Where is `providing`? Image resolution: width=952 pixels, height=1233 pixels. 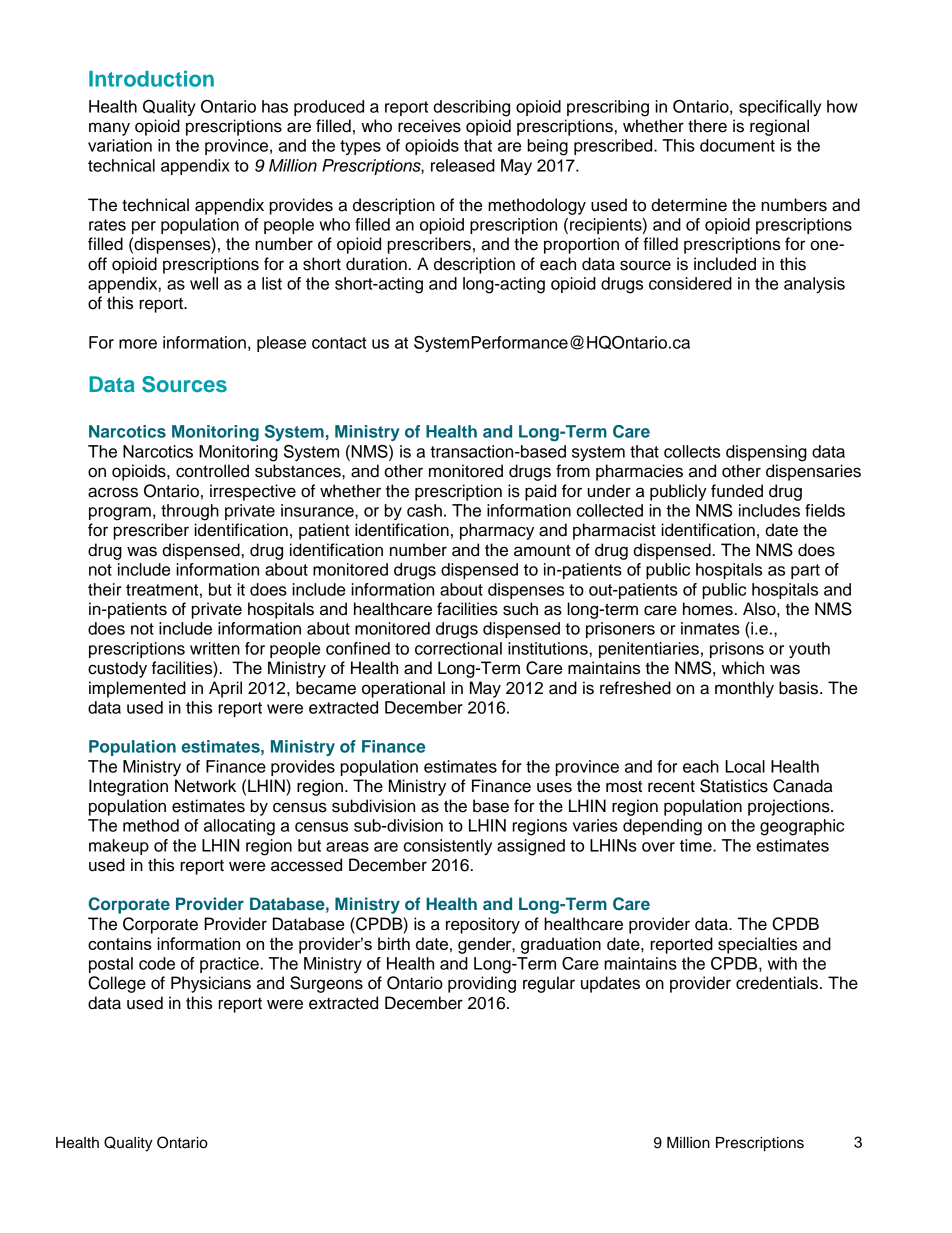
providing is located at coordinates (482, 984).
